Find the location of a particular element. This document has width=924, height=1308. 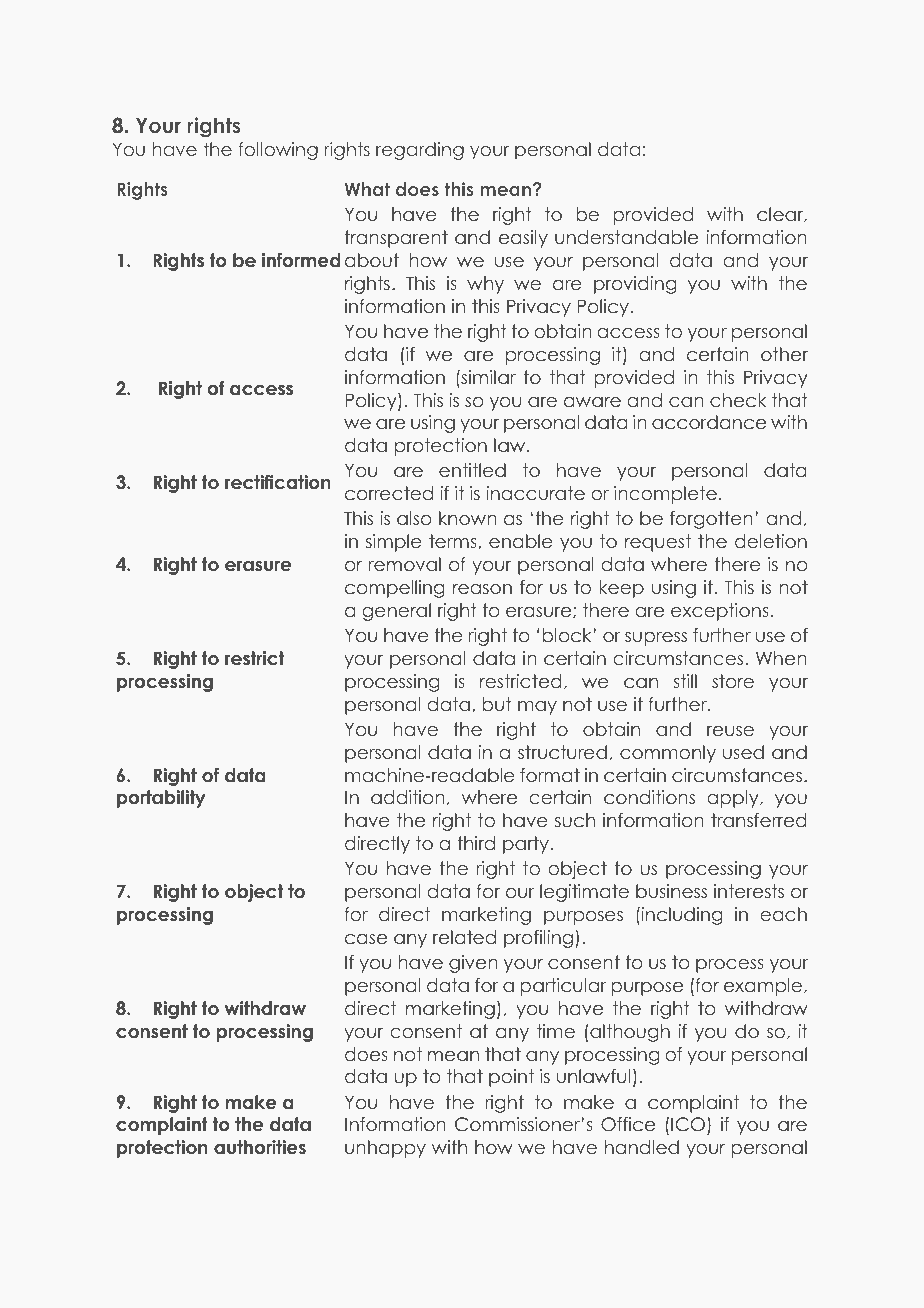

following is located at coordinates (278, 151).
